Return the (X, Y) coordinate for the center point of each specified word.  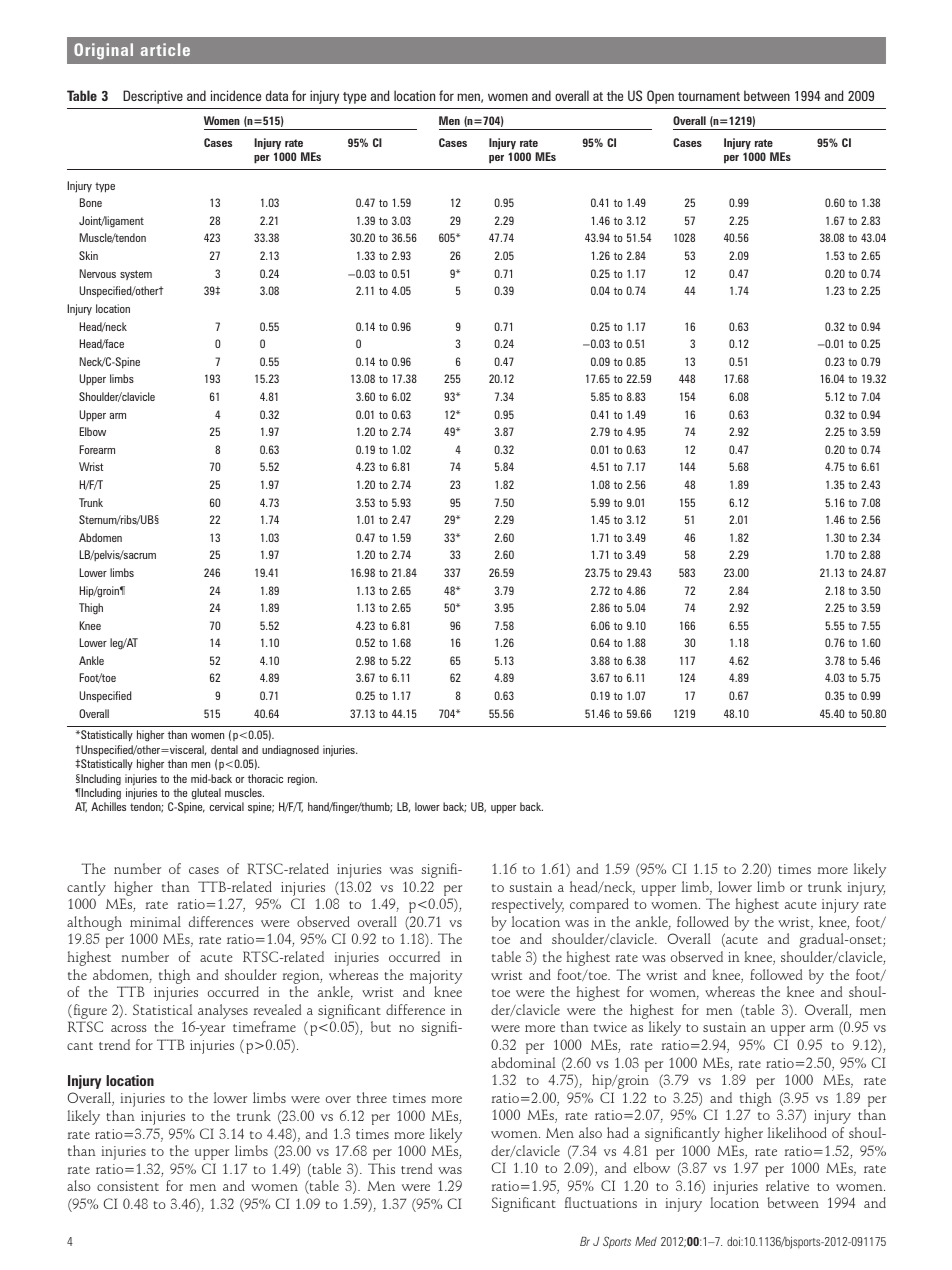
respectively (528, 905)
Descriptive (153, 97)
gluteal (206, 794)
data (277, 95)
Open (660, 97)
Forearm (97, 449)
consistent (128, 1186)
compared (599, 905)
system (136, 275)
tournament (709, 96)
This (381, 1168)
